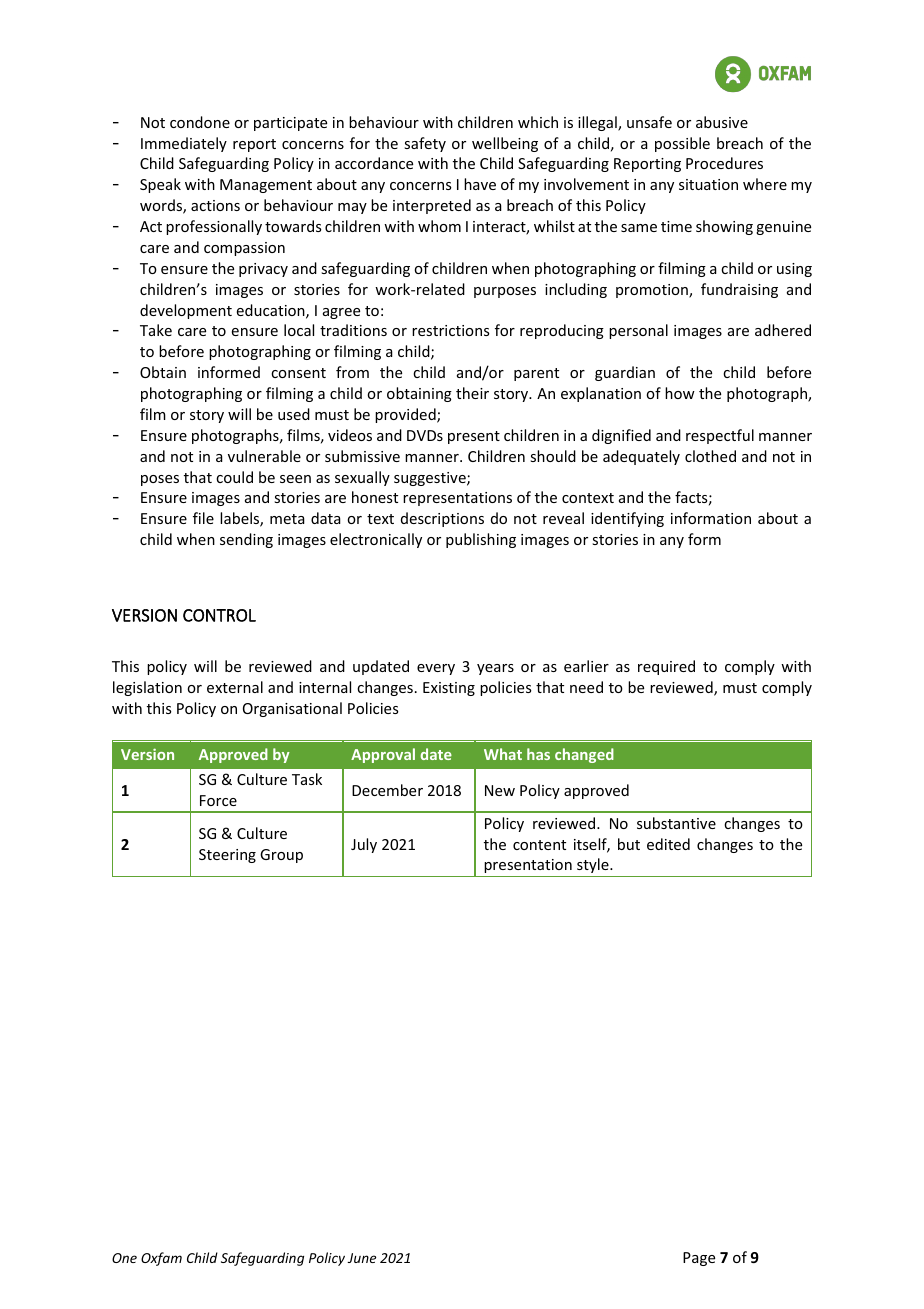 The image size is (924, 1309). Describe the element at coordinates (218, 800) in the screenshot. I see `Force` at that location.
